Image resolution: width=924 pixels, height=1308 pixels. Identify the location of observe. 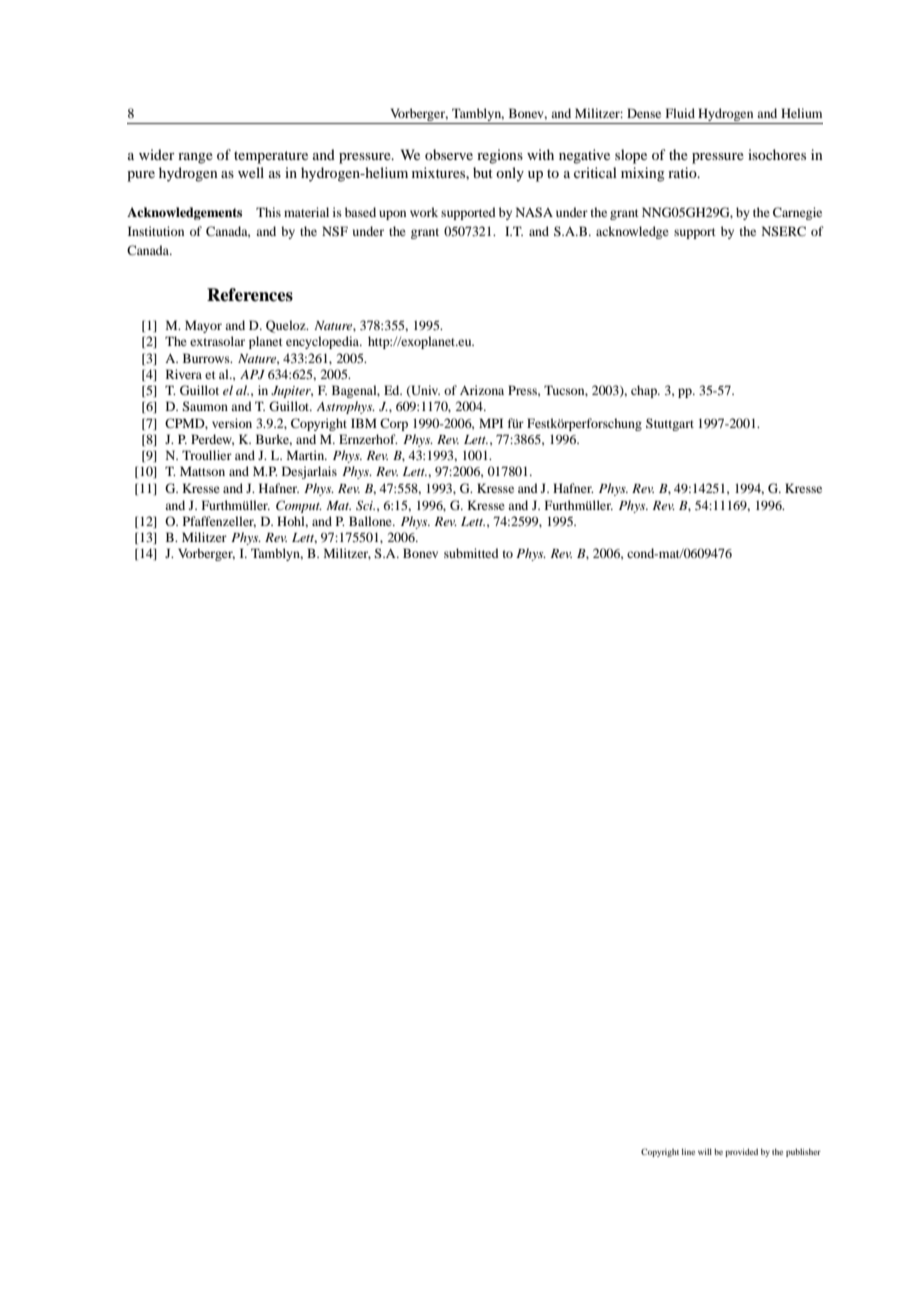
(449, 154).
